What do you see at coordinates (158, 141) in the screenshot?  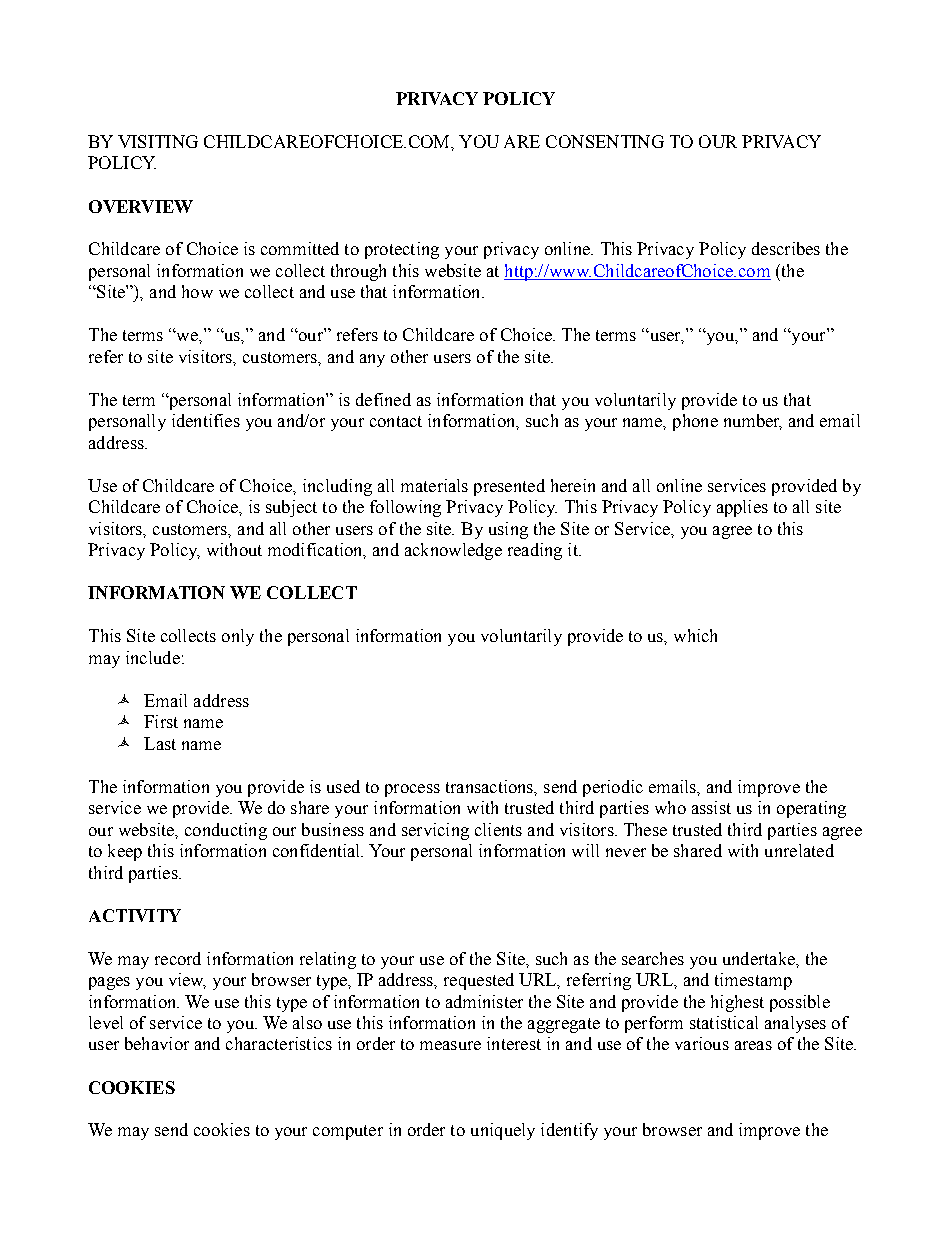 I see `VISITING` at bounding box center [158, 141].
